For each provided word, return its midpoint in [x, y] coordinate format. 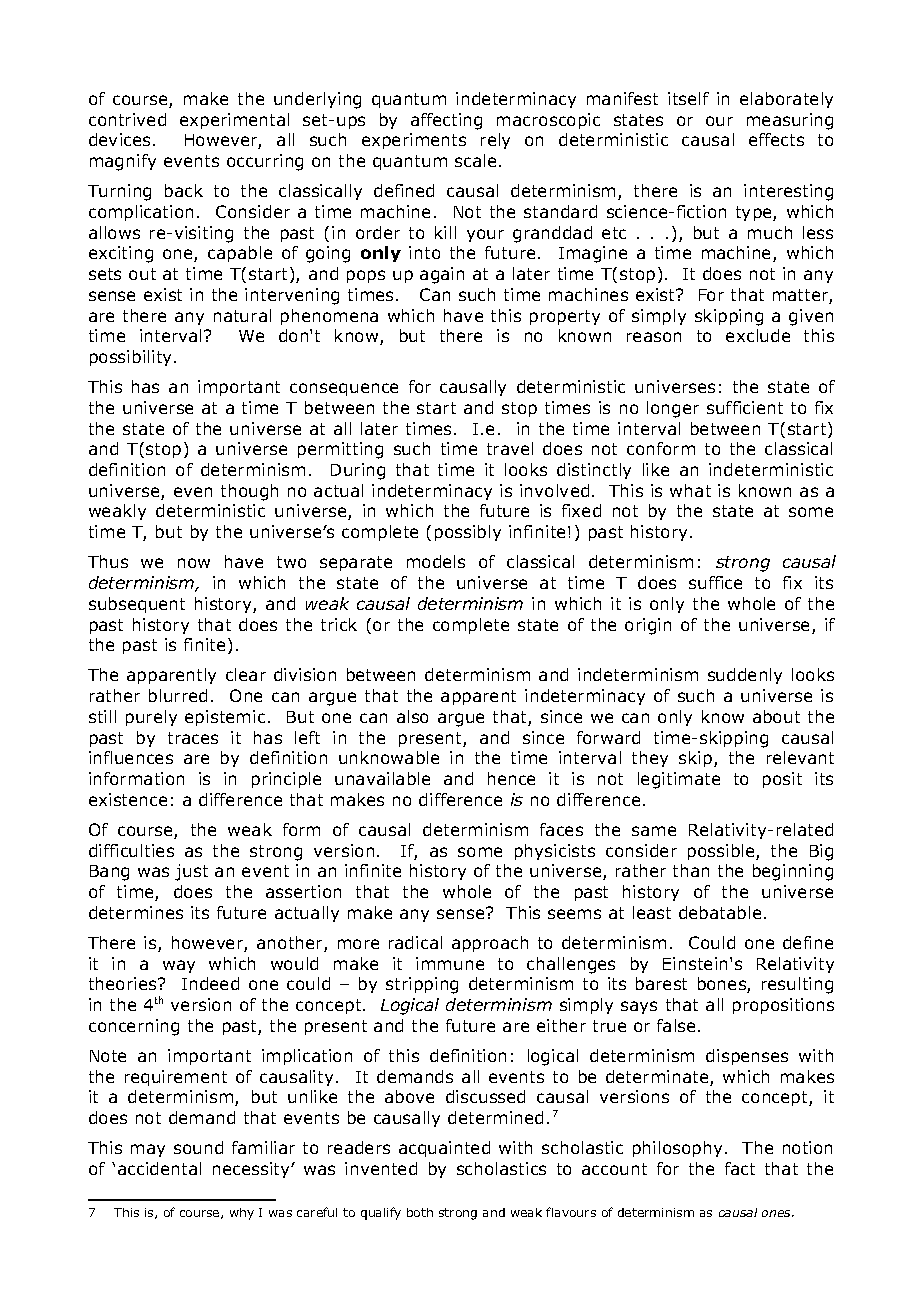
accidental [159, 1168]
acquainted [444, 1149]
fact [740, 1168]
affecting [446, 121]
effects [776, 139]
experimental [234, 121]
